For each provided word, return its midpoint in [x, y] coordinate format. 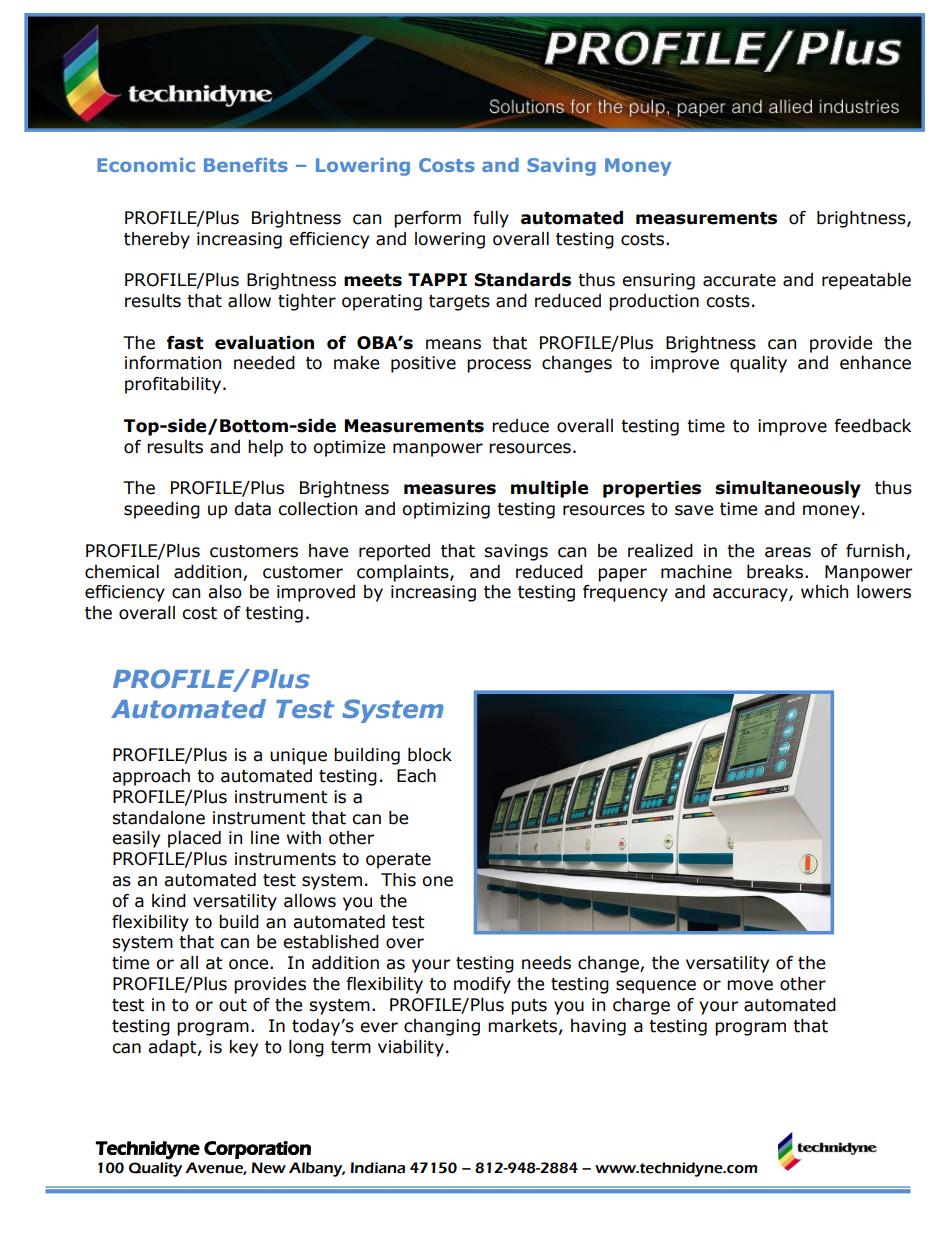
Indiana [378, 1168]
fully [491, 219]
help [265, 448]
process [499, 366]
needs [546, 963]
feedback [872, 426]
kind [169, 901]
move [750, 985]
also [225, 592]
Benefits [246, 165]
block [430, 755]
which [824, 592]
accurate [739, 280]
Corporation [257, 1150]
